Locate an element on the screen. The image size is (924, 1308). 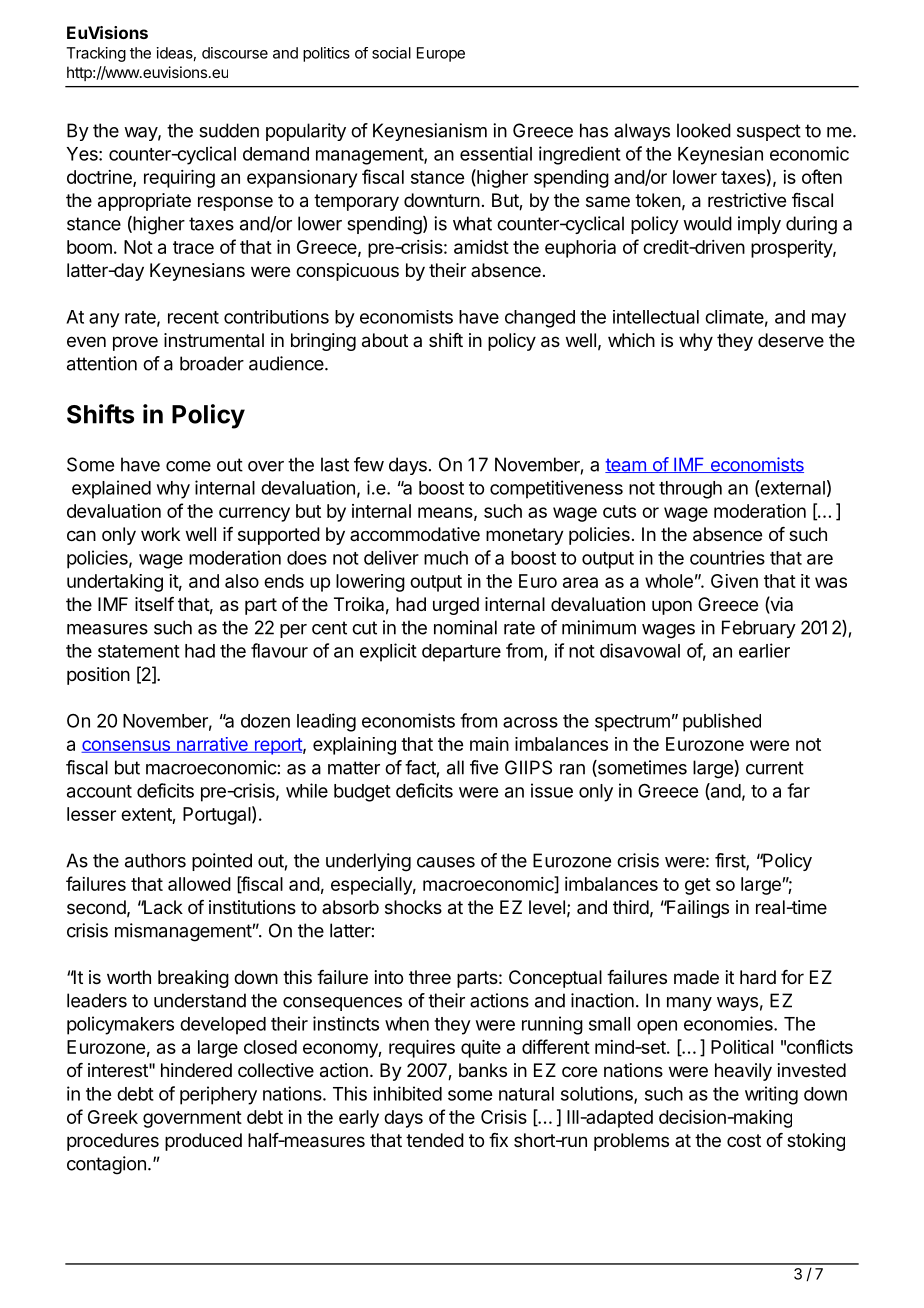
causes is located at coordinates (446, 862).
